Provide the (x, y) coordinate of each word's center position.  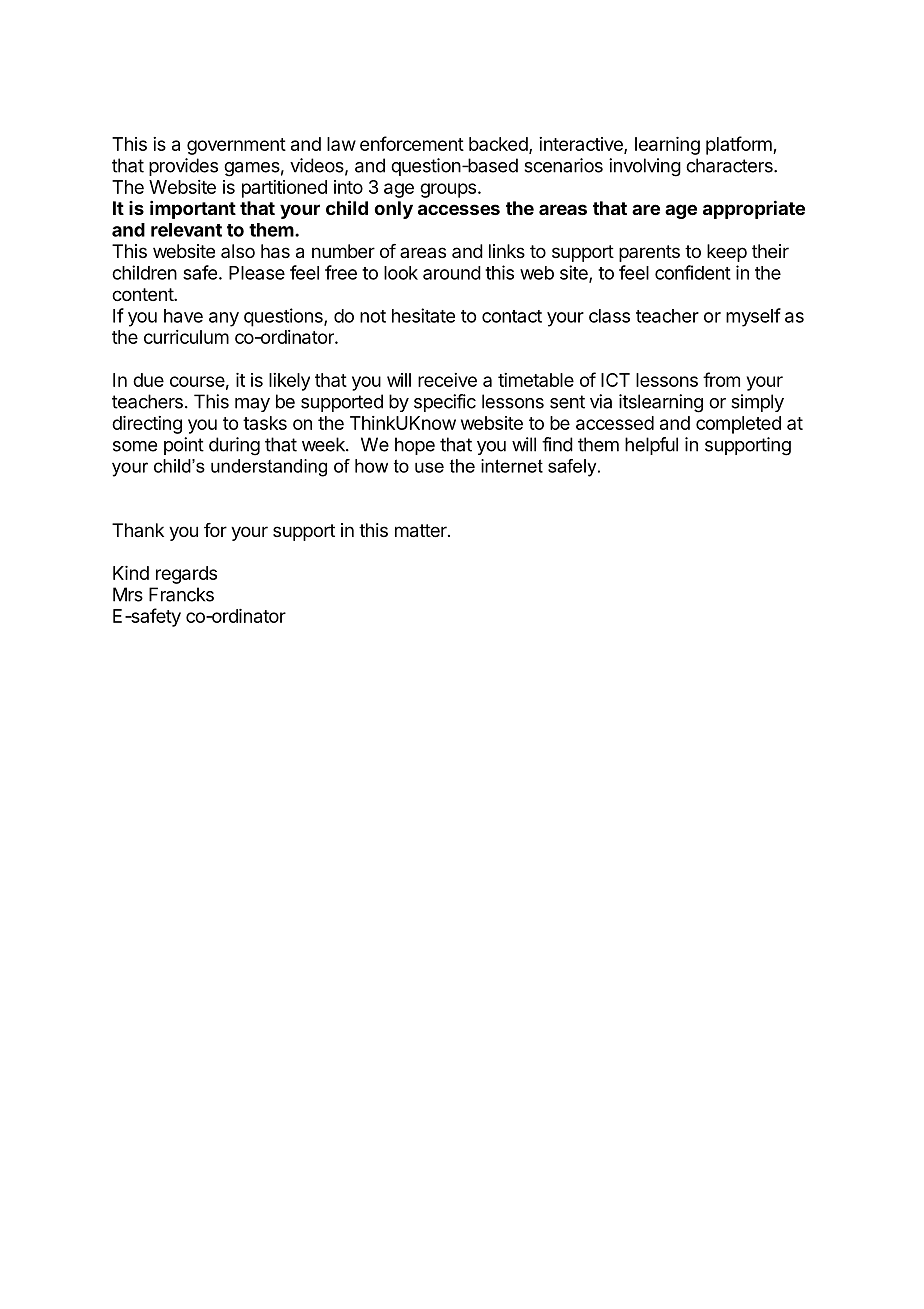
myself (753, 317)
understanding (269, 468)
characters (730, 165)
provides (183, 167)
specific (445, 403)
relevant (186, 230)
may (252, 405)
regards (186, 575)
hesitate (423, 315)
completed (738, 425)
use (429, 467)
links (507, 251)
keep (727, 253)
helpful (651, 446)
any (224, 319)
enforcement (412, 143)
